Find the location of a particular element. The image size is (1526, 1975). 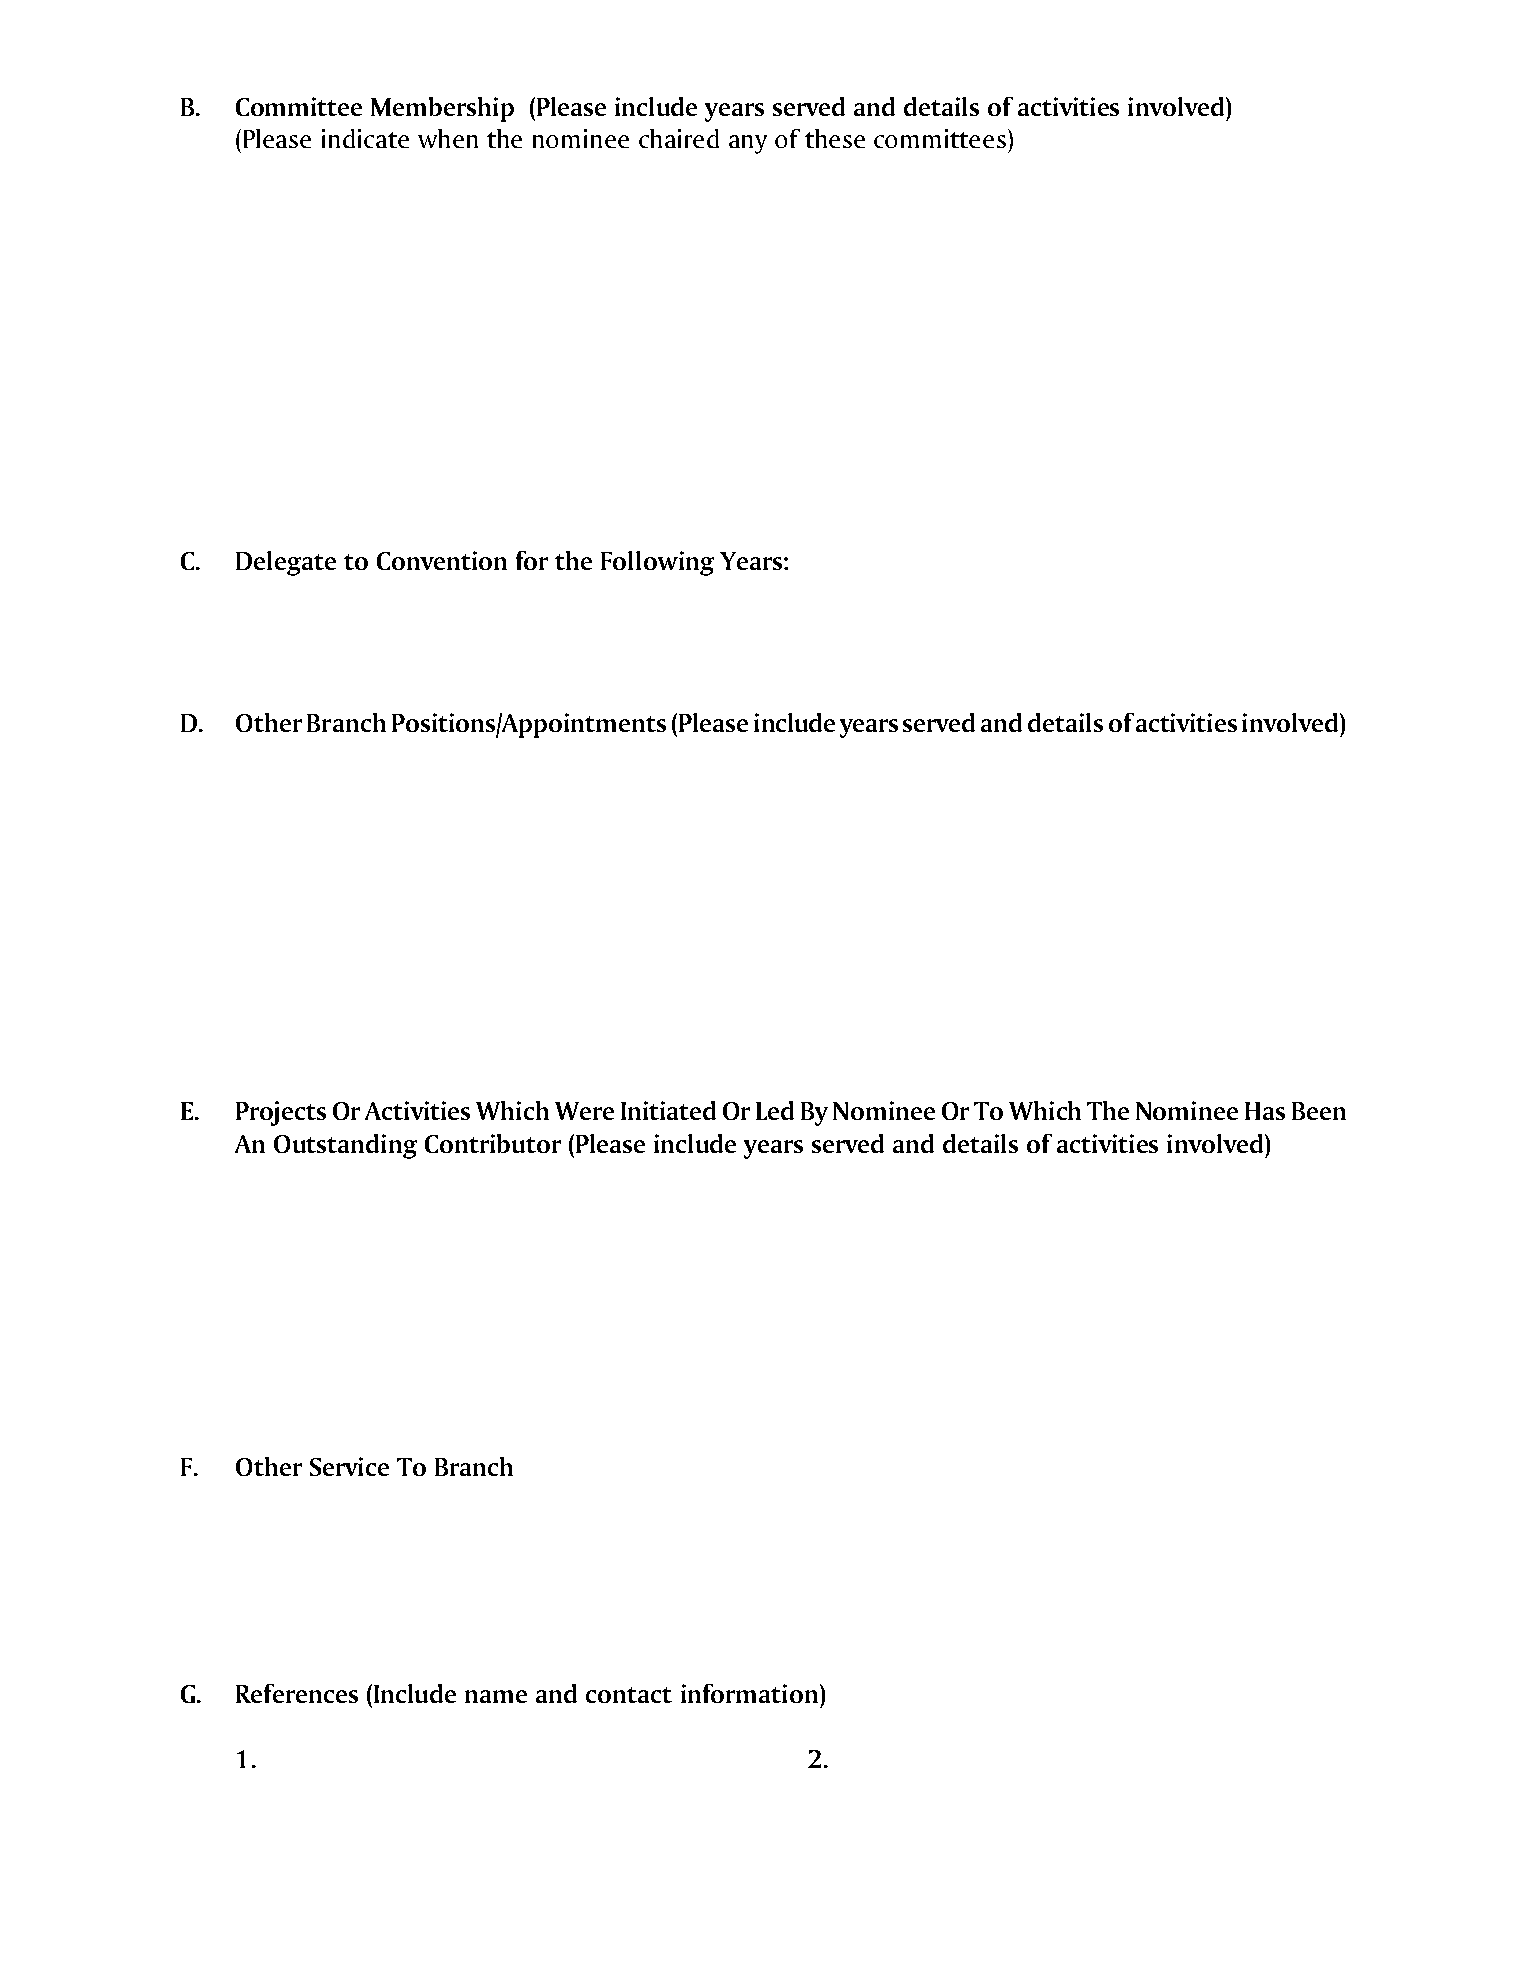

Led is located at coordinates (775, 1110).
